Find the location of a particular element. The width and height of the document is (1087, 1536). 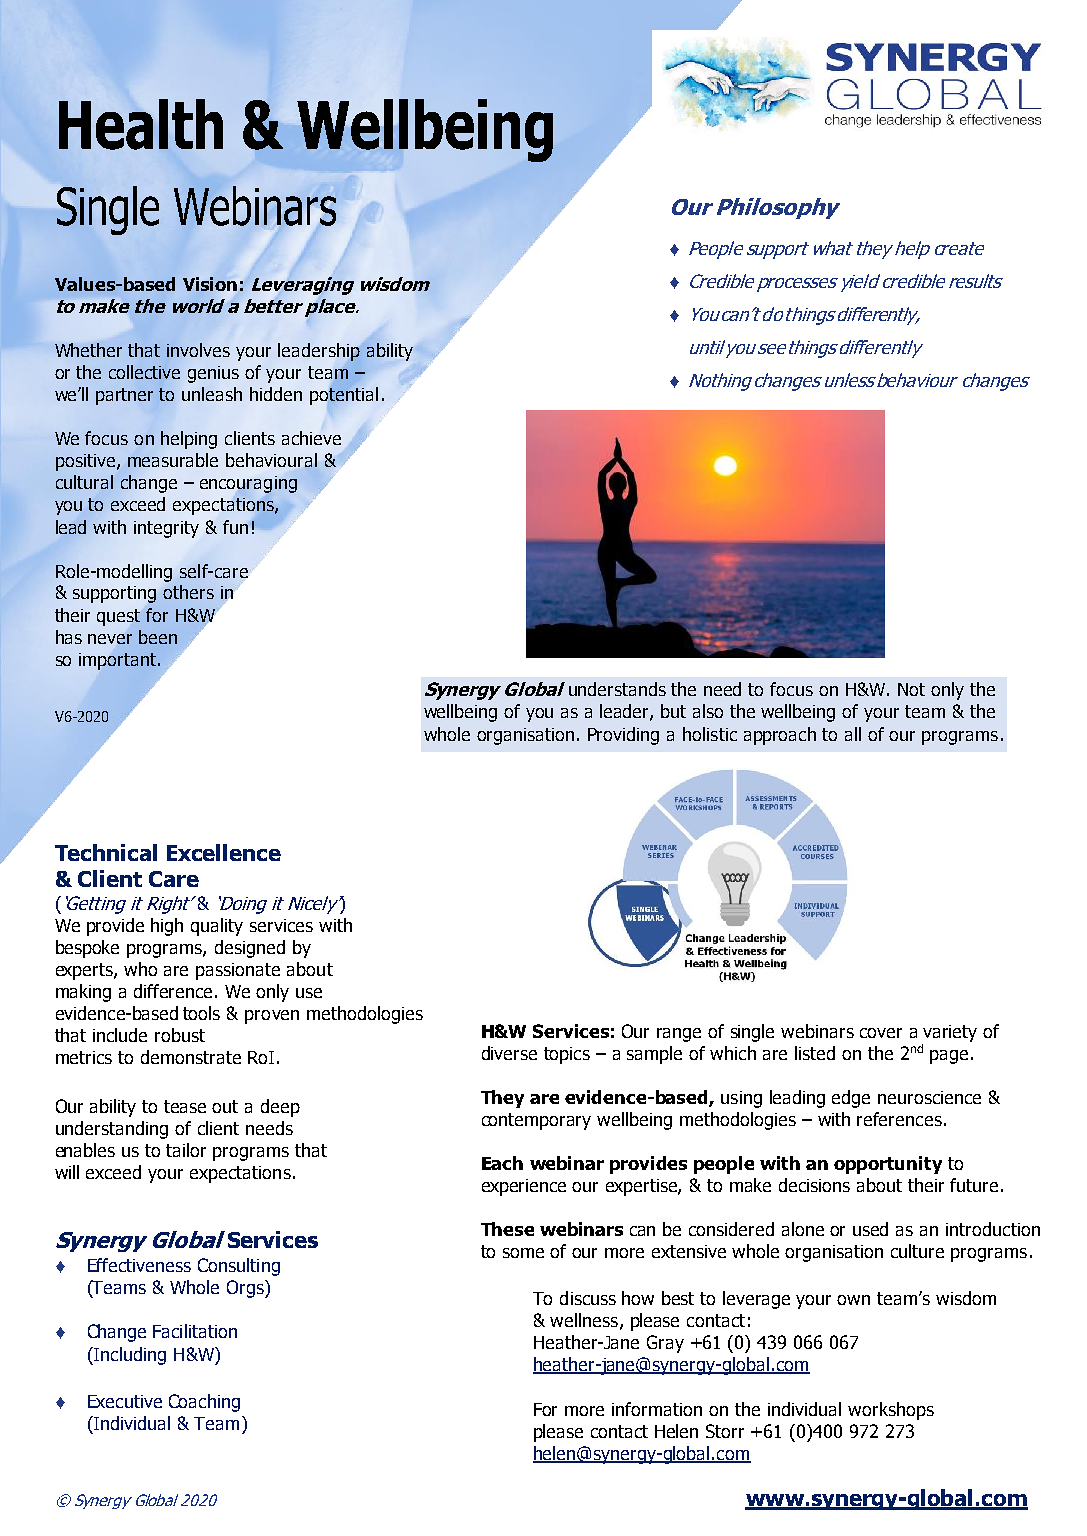

understands is located at coordinates (617, 689).
